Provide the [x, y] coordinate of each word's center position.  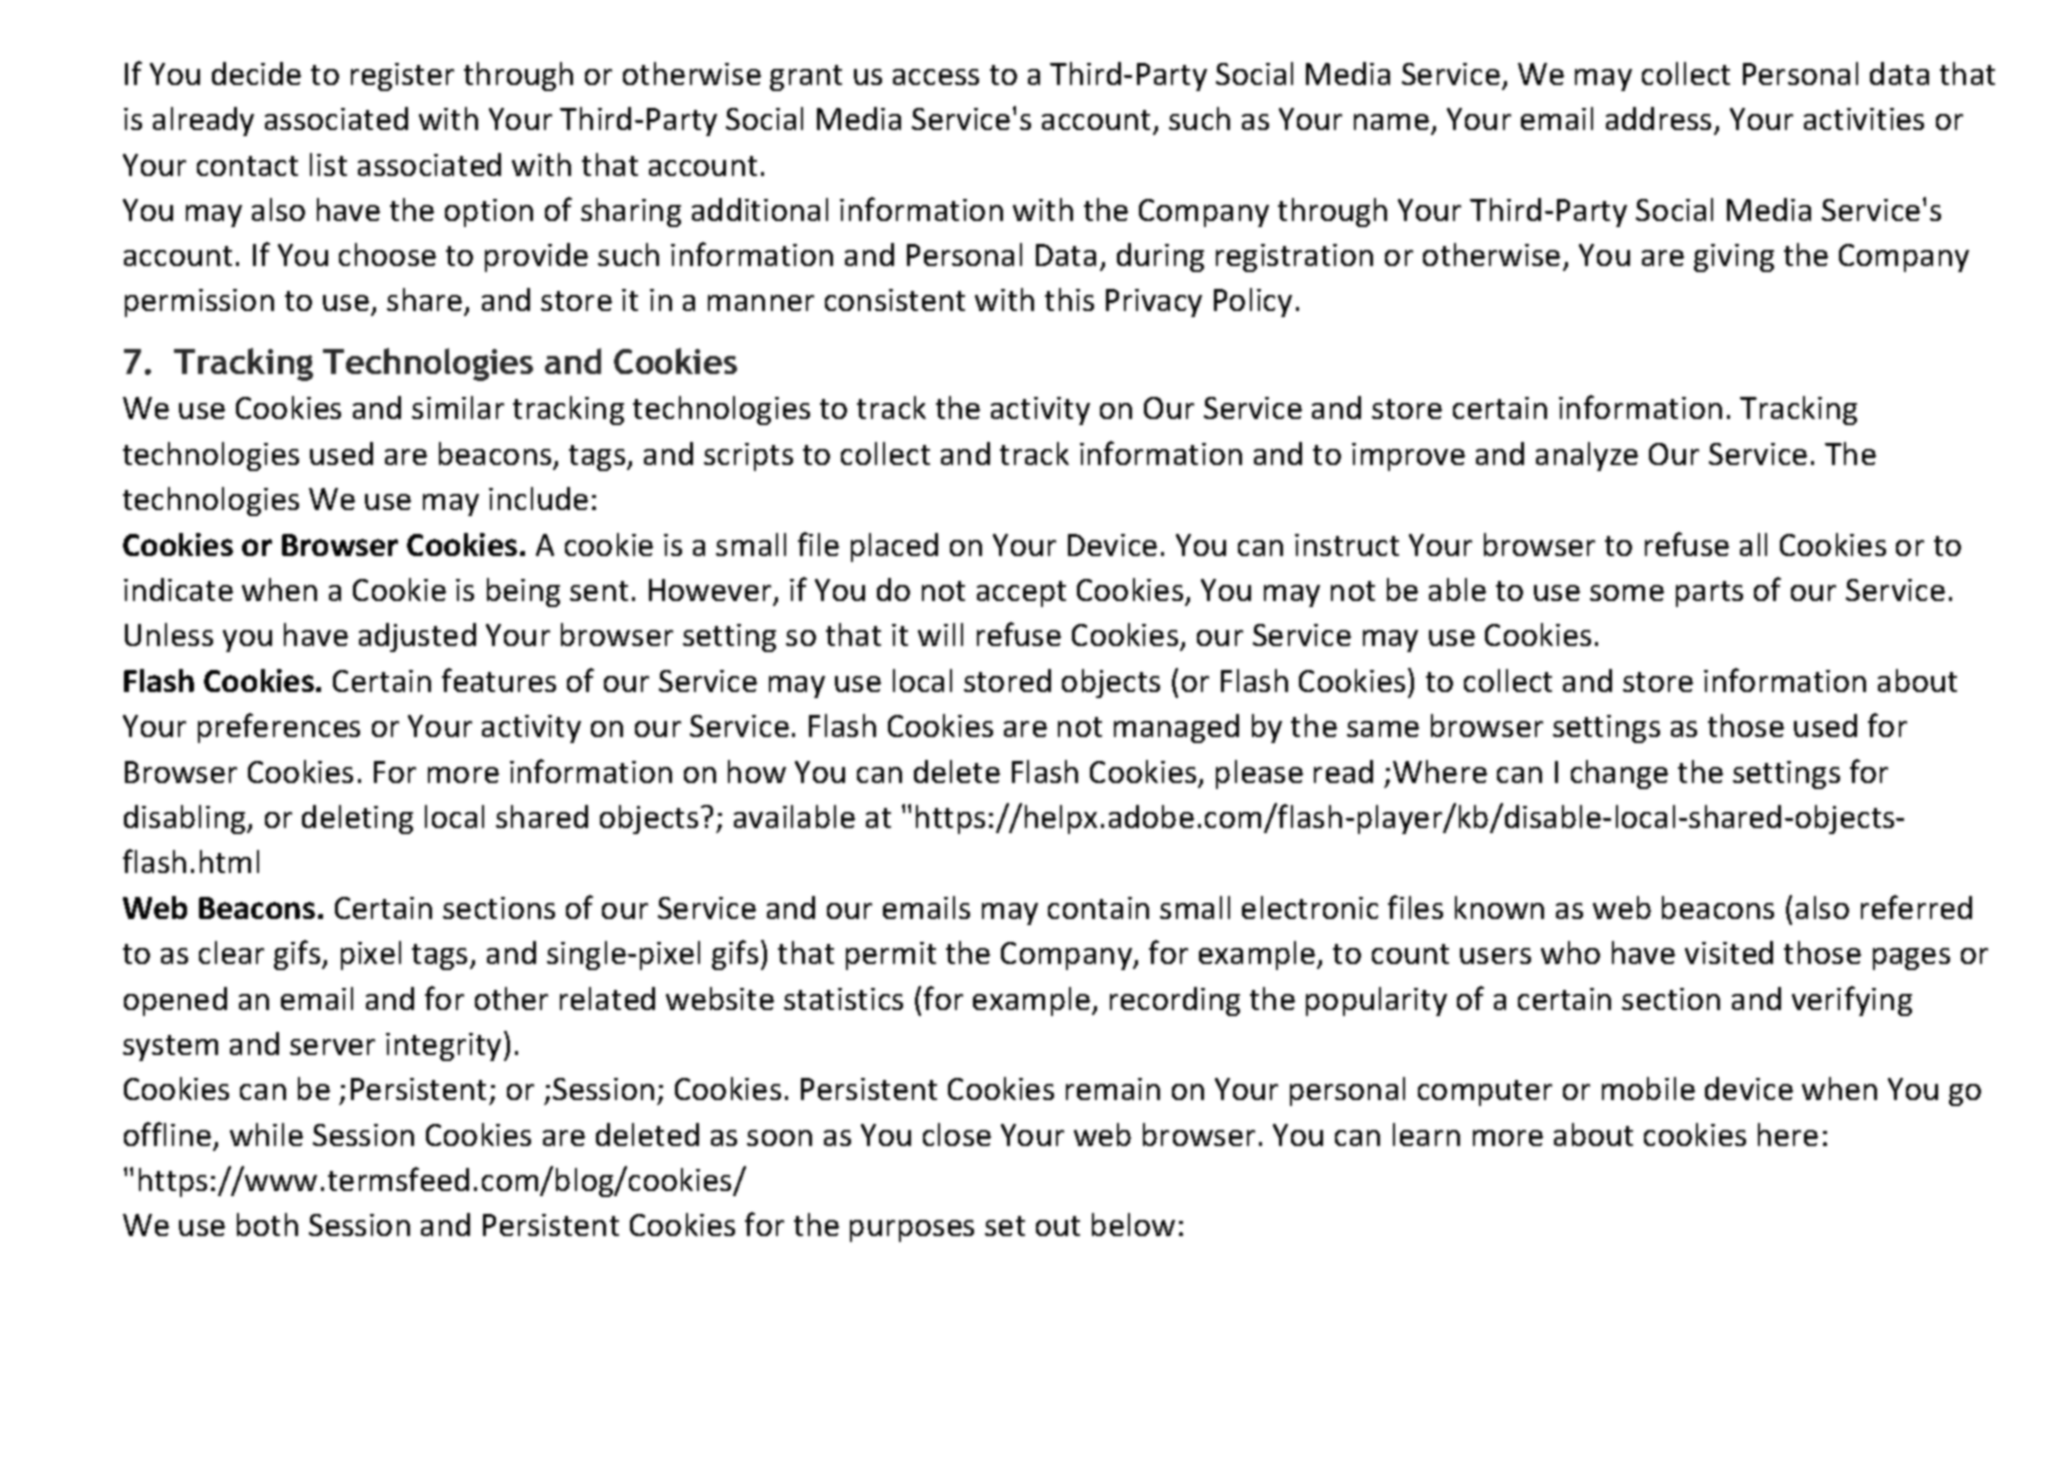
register [402, 77]
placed [894, 547]
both [267, 1224]
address [1658, 118]
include [538, 498]
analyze [1587, 456]
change [1619, 774]
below [1133, 1224]
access [936, 77]
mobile [1648, 1088]
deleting [357, 819]
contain [1098, 908]
